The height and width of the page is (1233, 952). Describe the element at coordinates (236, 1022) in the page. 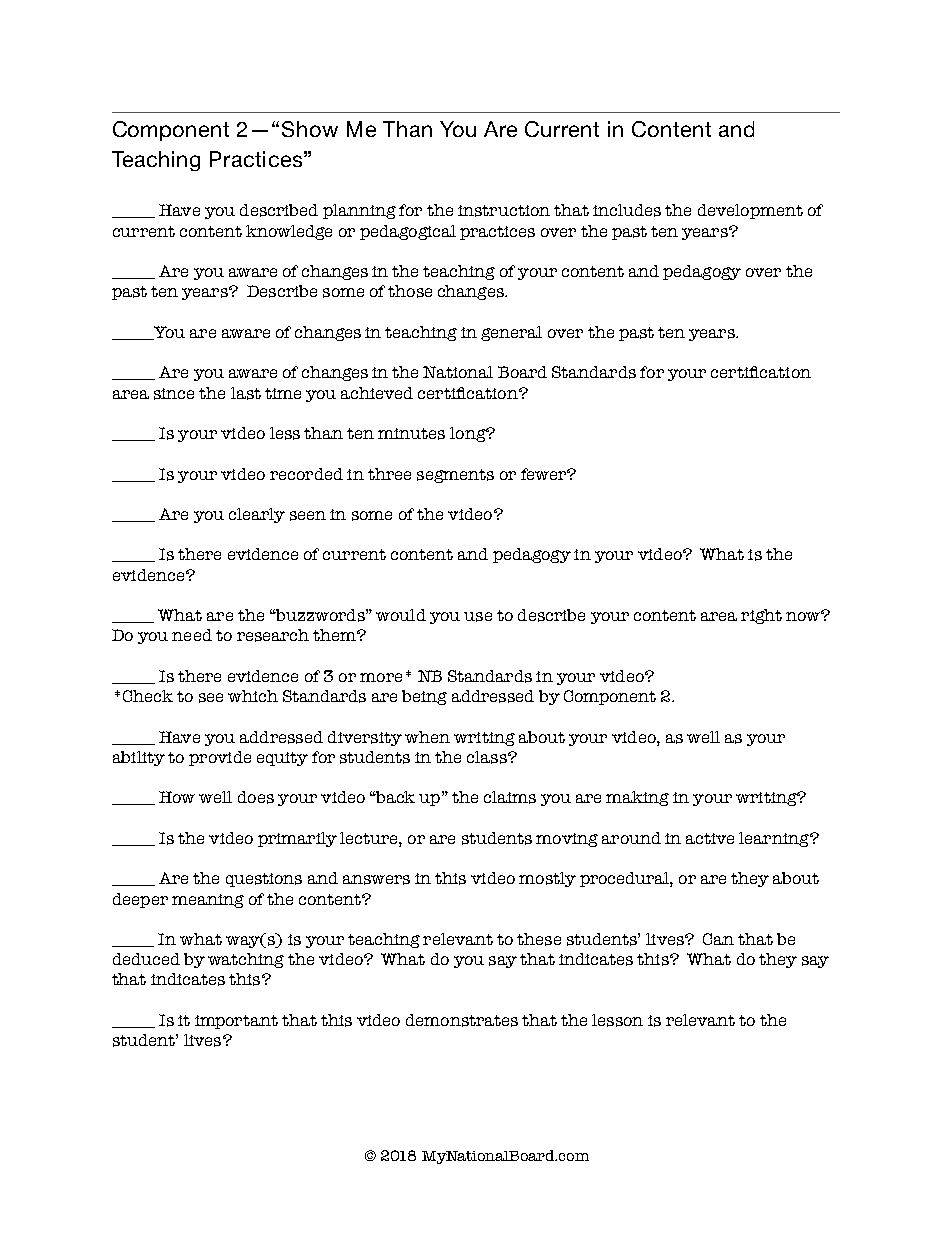

I see `important` at that location.
